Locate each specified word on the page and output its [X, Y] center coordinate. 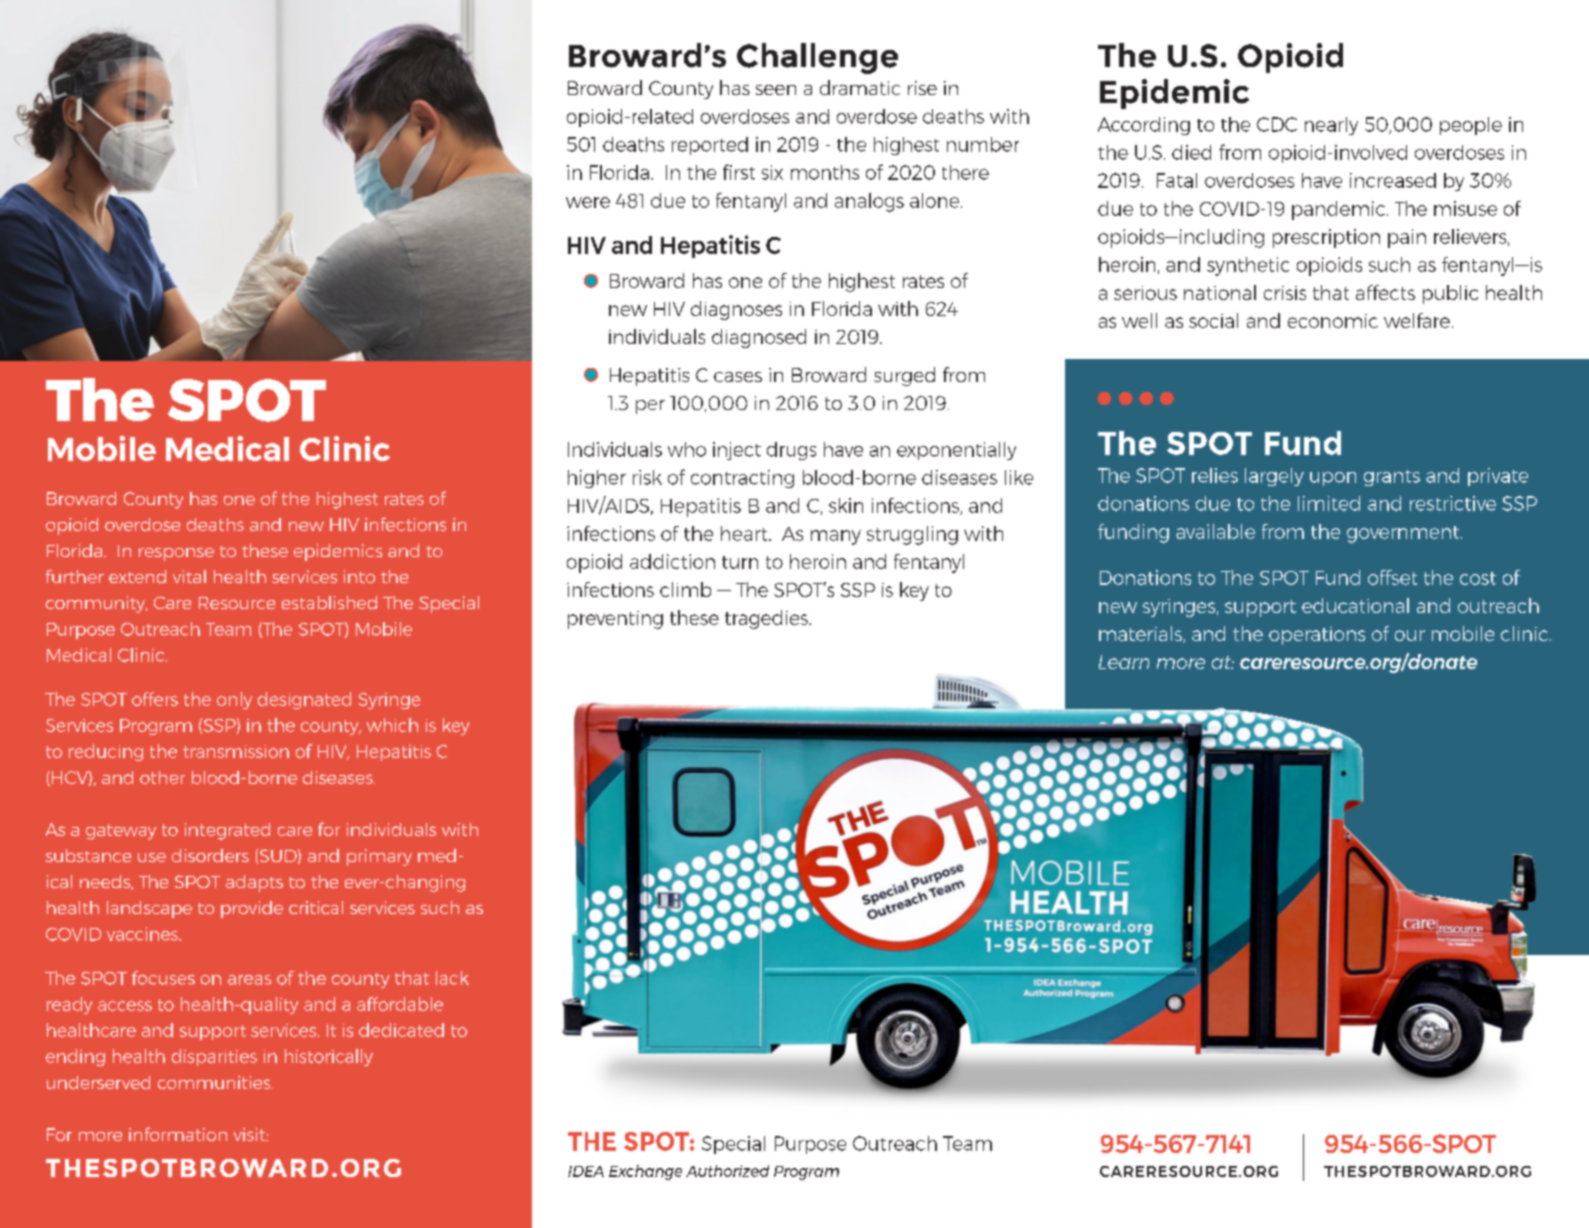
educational [1355, 605]
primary [379, 857]
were [588, 202]
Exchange [645, 1172]
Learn [1124, 662]
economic [1333, 321]
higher [597, 479]
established [329, 602]
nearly [1331, 126]
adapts [254, 883]
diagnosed [759, 338]
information [178, 1134]
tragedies [767, 619]
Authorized [727, 1171]
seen [776, 90]
